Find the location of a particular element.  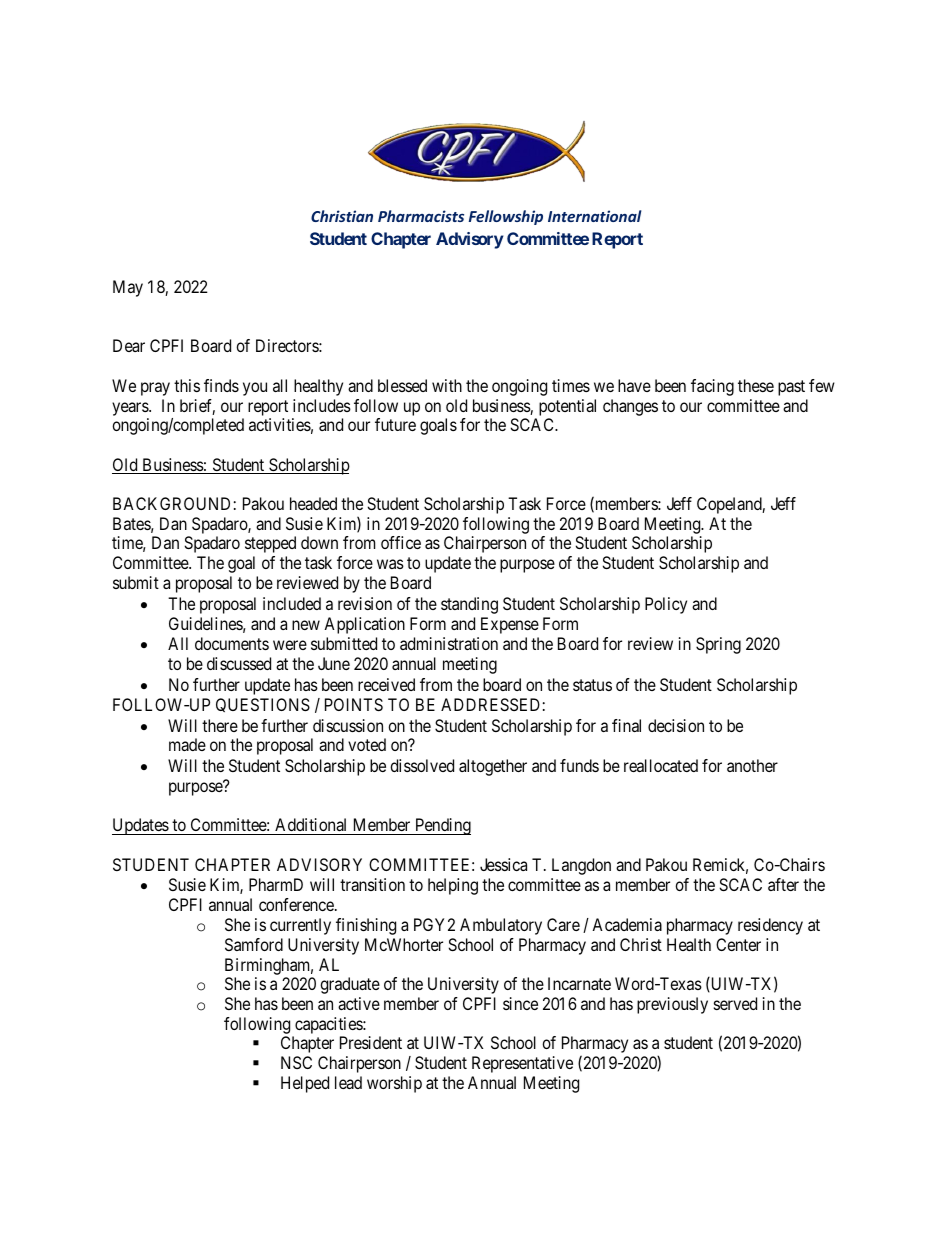

Additional is located at coordinates (310, 824).
